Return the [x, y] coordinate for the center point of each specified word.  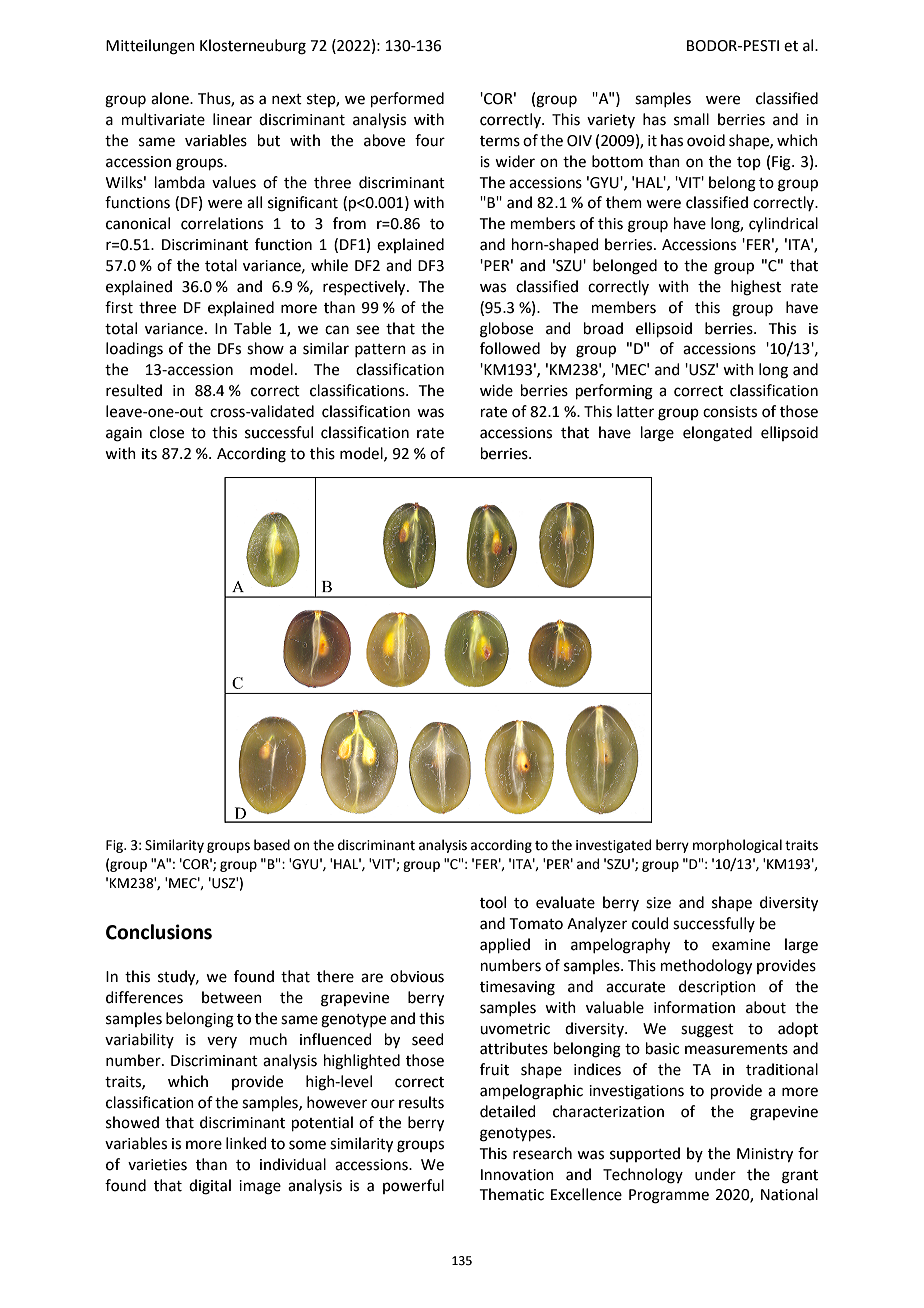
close [167, 432]
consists [730, 412]
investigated [613, 846]
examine [741, 945]
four [430, 140]
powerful [413, 1186]
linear [232, 119]
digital [210, 1187]
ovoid [706, 140]
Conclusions [159, 932]
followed [510, 348]
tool [493, 902]
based [272, 845]
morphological [737, 846]
